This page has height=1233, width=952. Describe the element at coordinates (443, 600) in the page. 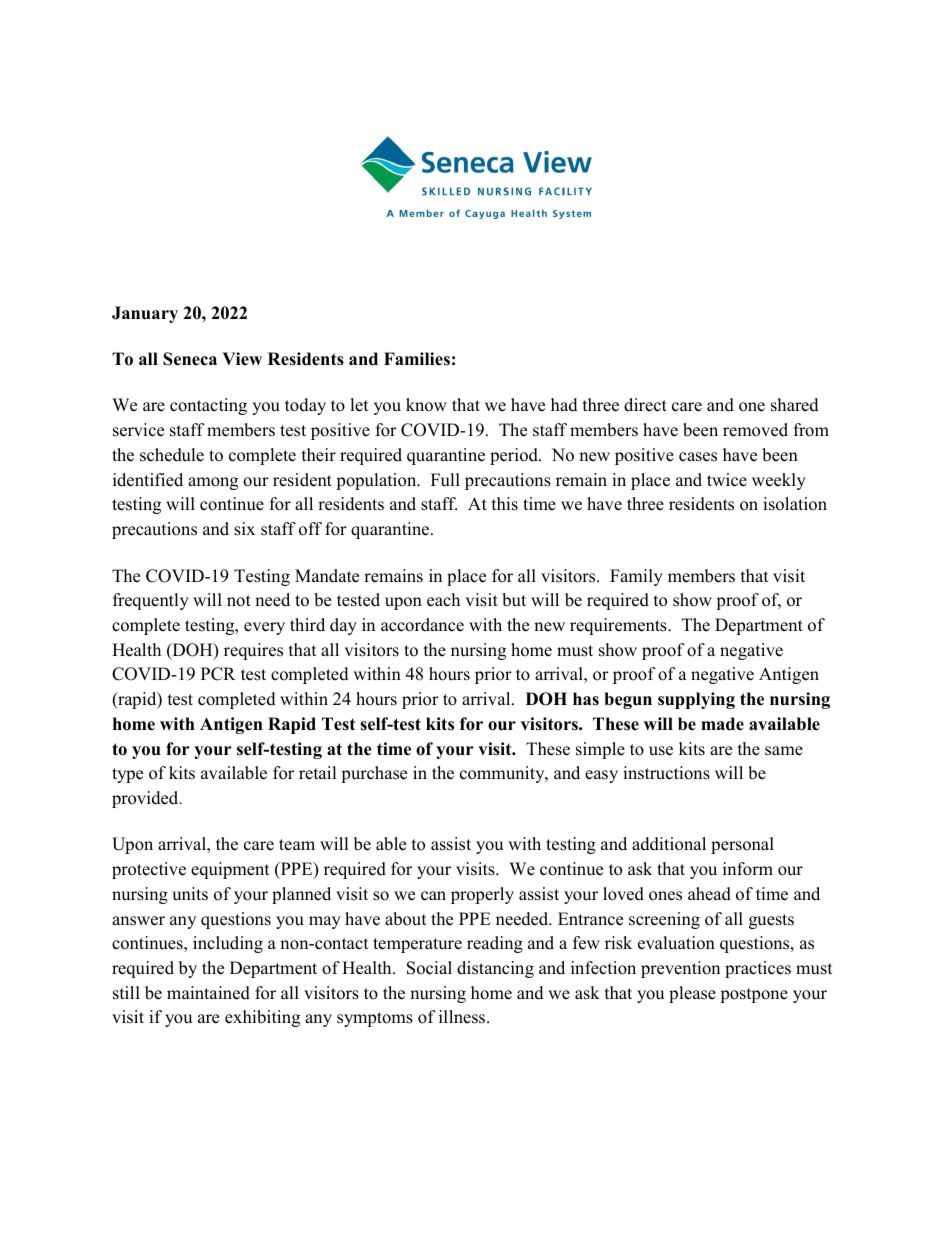

I see `each` at that location.
